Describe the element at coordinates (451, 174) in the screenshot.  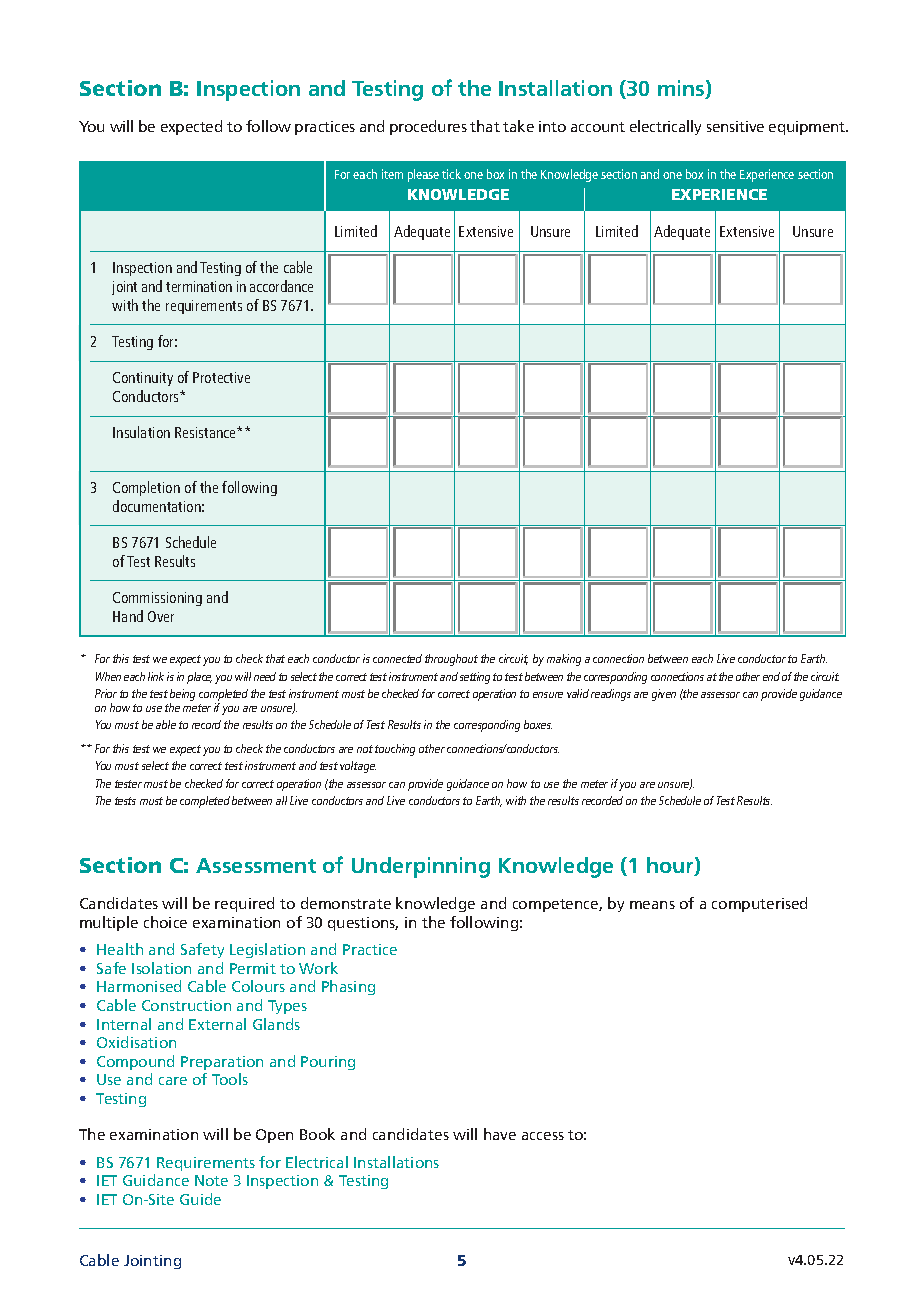
I see `tick` at that location.
